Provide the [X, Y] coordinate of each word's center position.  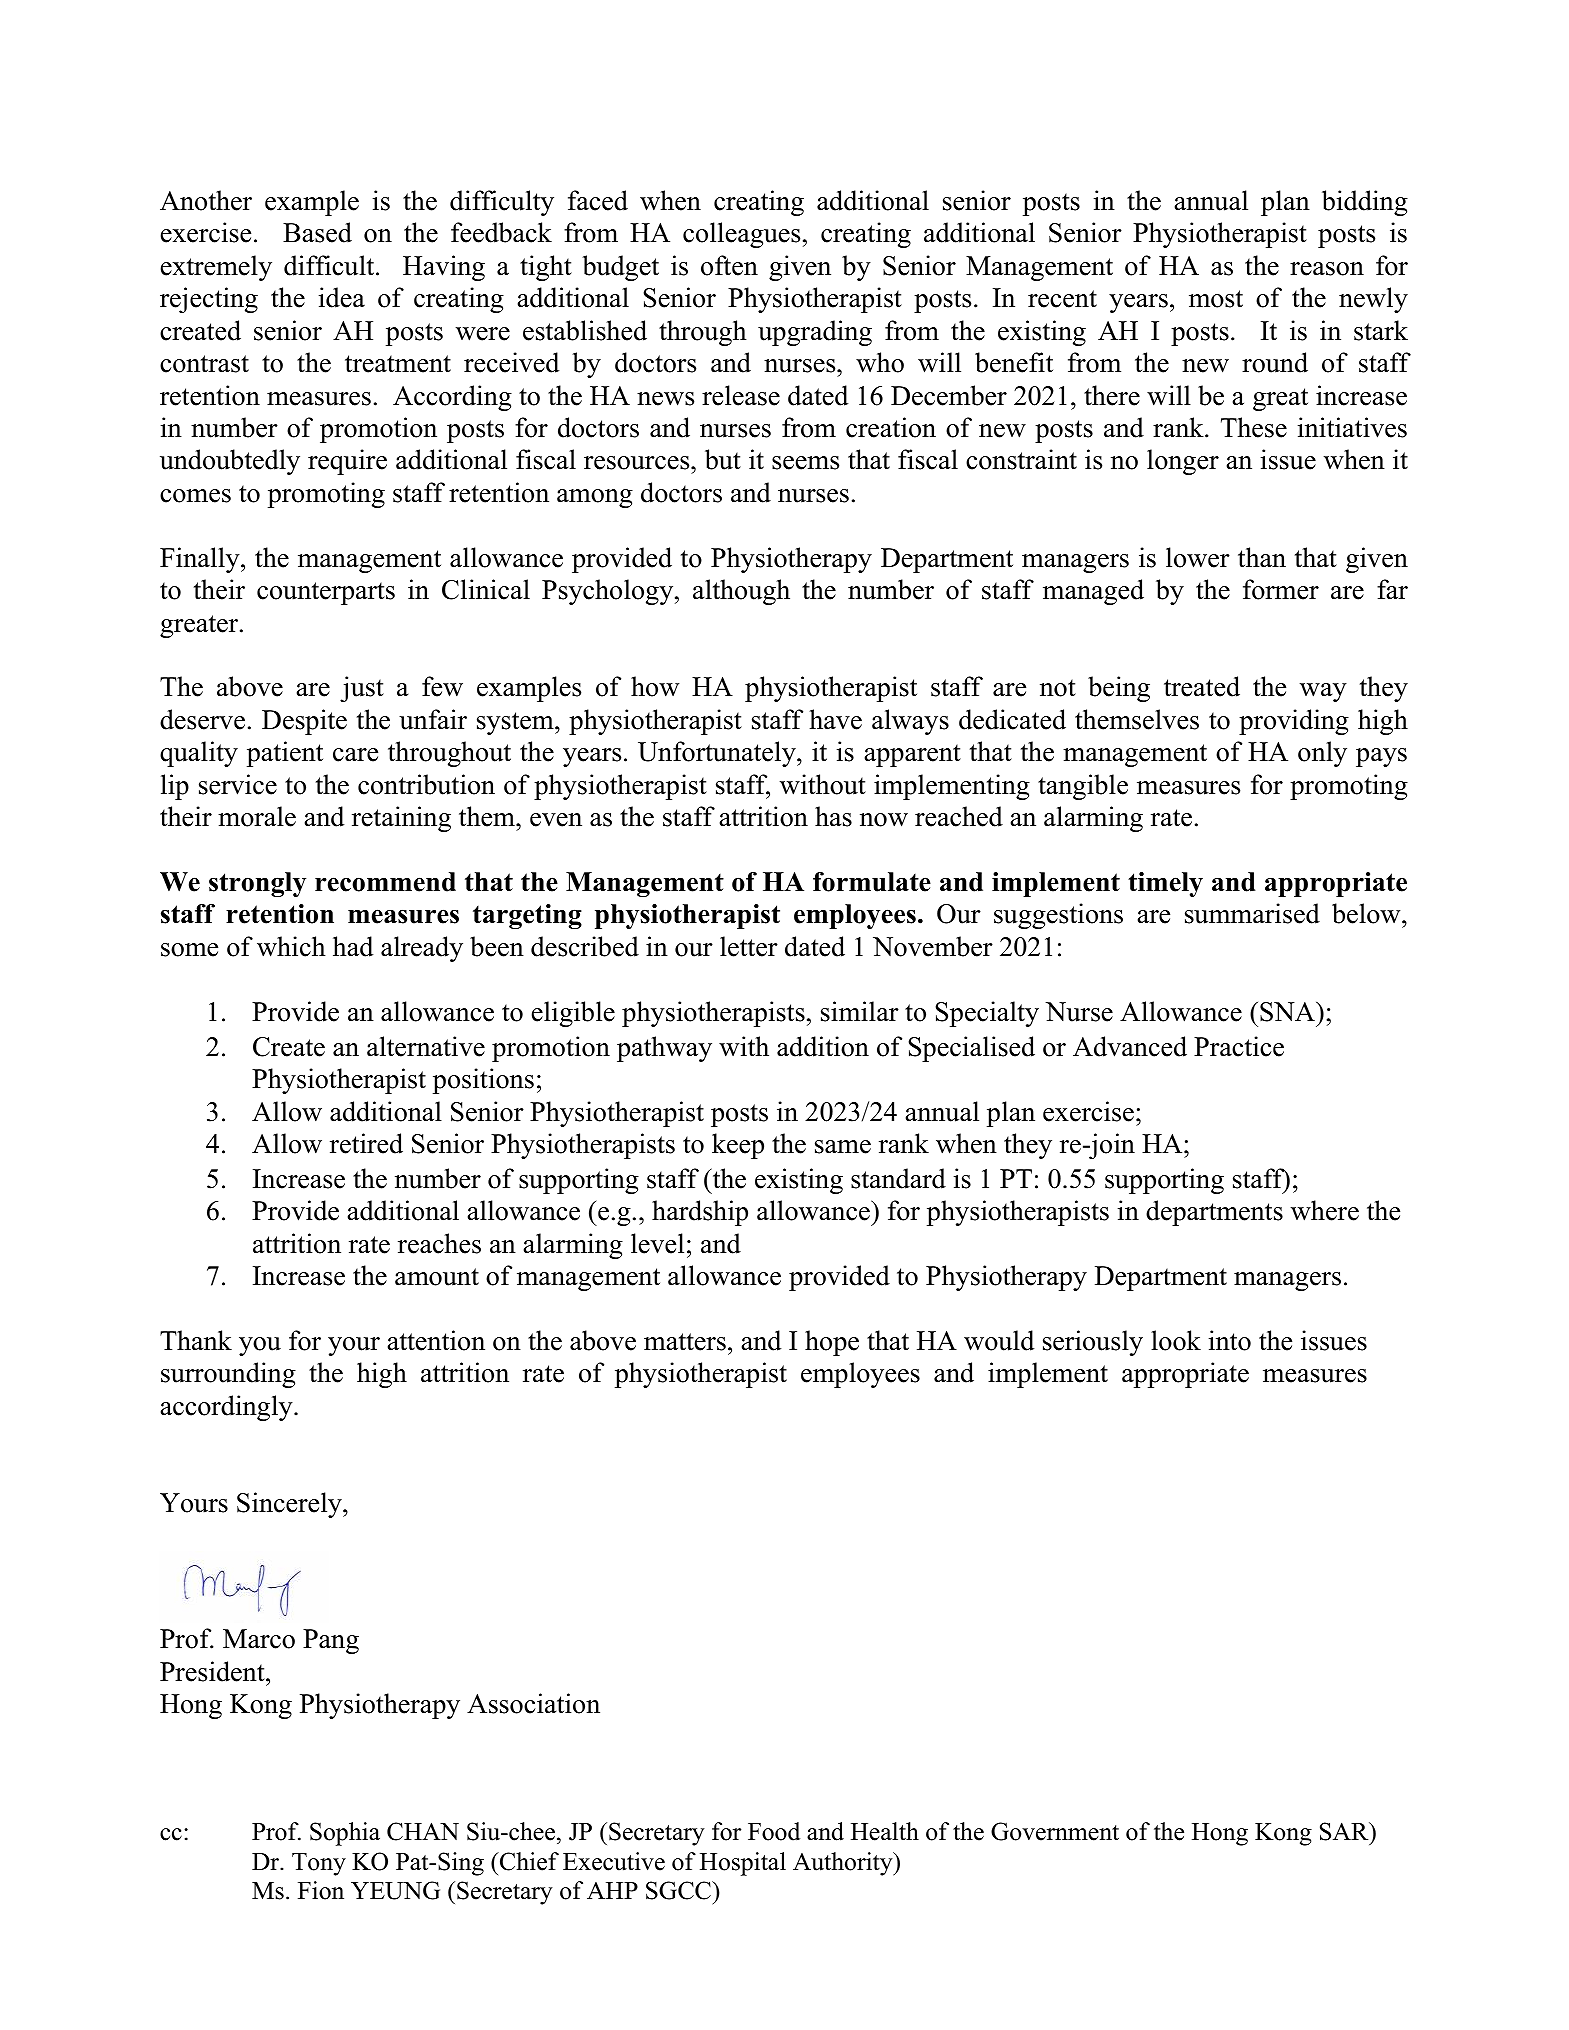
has [833, 816]
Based [317, 232]
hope [832, 1343]
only [1322, 754]
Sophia [345, 1834]
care [355, 755]
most [1216, 299]
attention [436, 1340]
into [1230, 1340]
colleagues [741, 235]
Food [774, 1831]
